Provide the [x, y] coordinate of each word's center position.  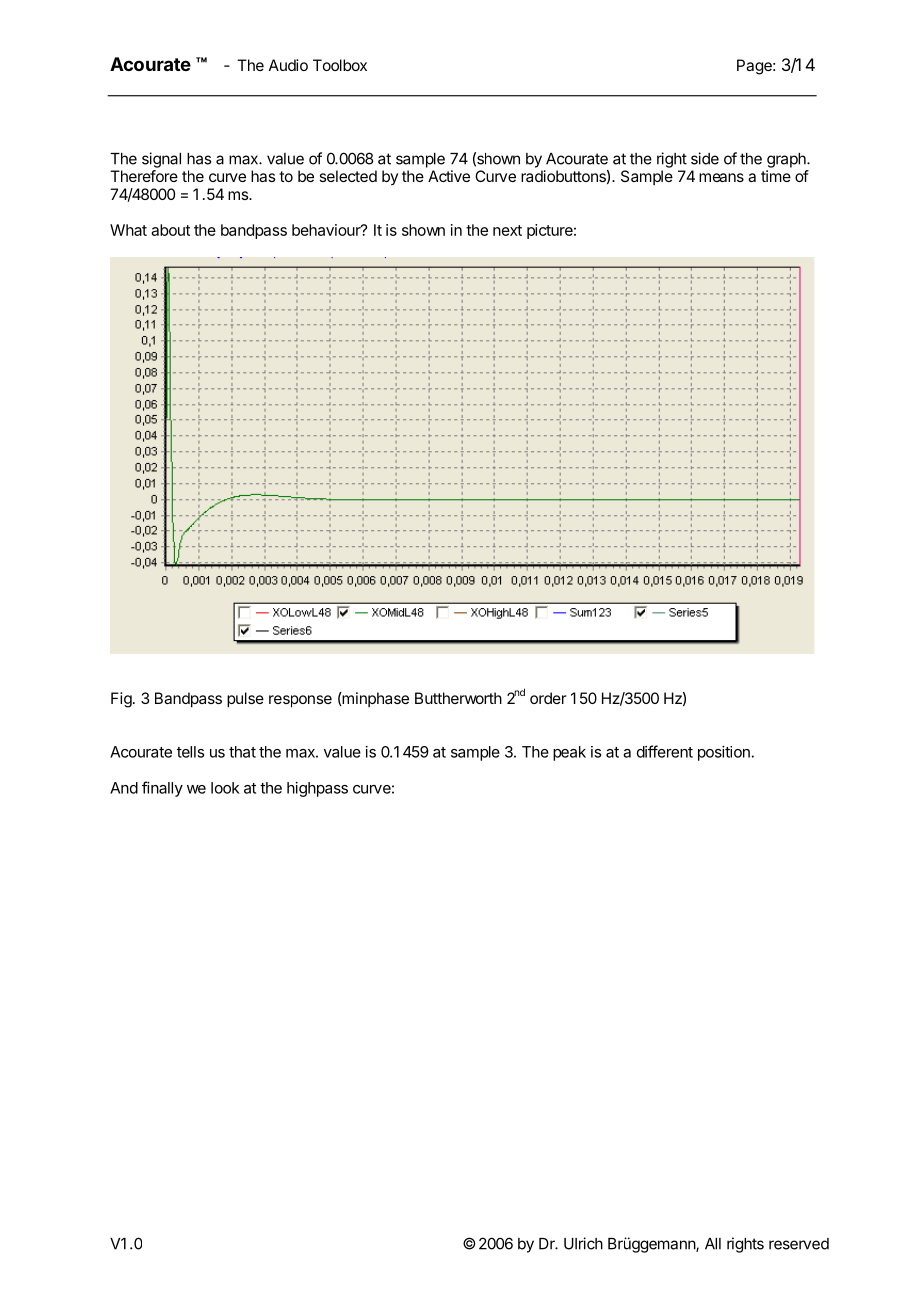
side [705, 158]
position [724, 753]
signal [161, 160]
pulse [245, 700]
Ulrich [583, 1243]
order [548, 698]
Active [449, 176]
